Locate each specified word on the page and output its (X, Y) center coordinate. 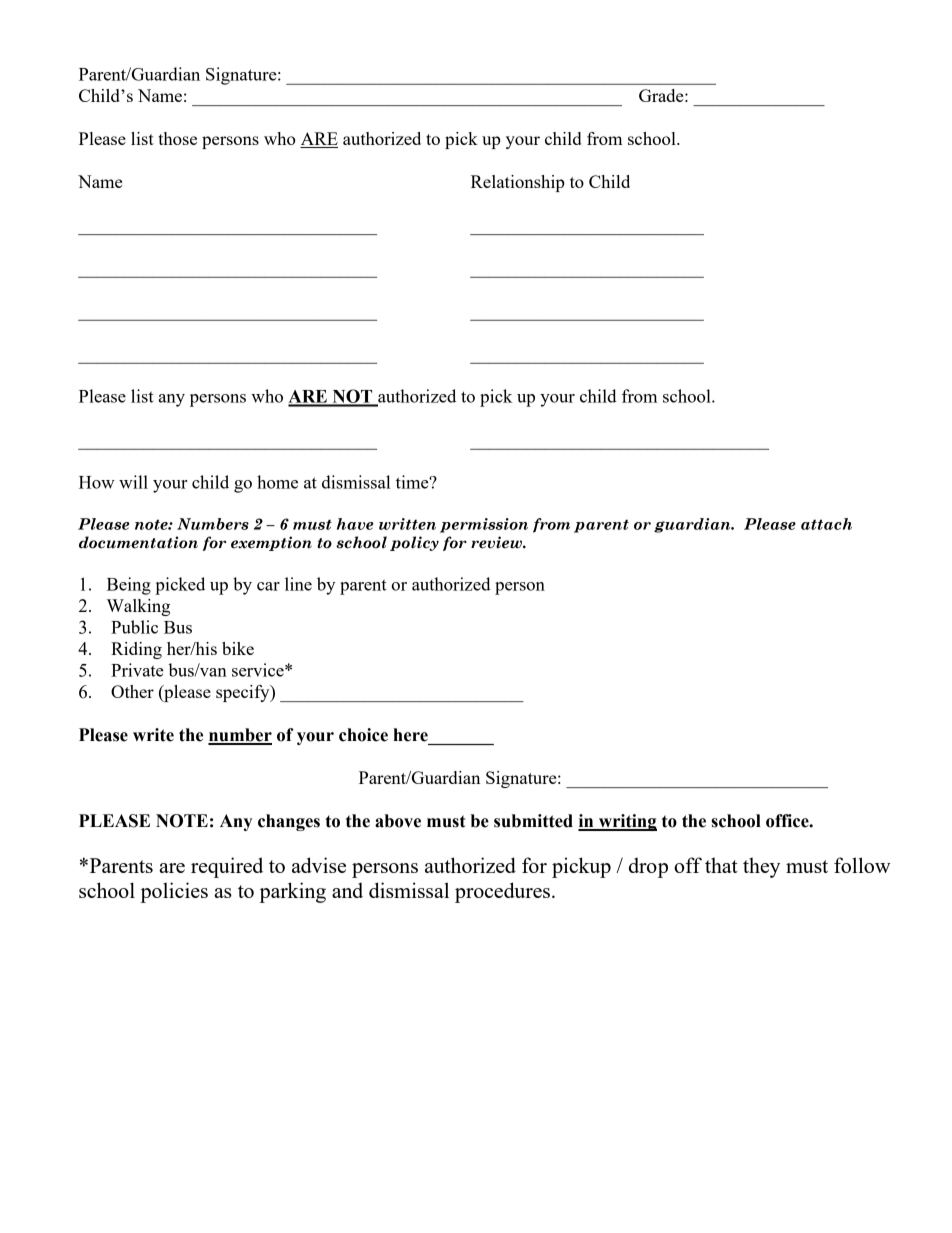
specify (244, 693)
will (133, 482)
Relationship (518, 183)
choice (363, 735)
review (497, 542)
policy (414, 543)
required (227, 867)
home (277, 482)
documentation (138, 542)
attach (826, 524)
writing (626, 822)
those (177, 138)
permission (484, 525)
